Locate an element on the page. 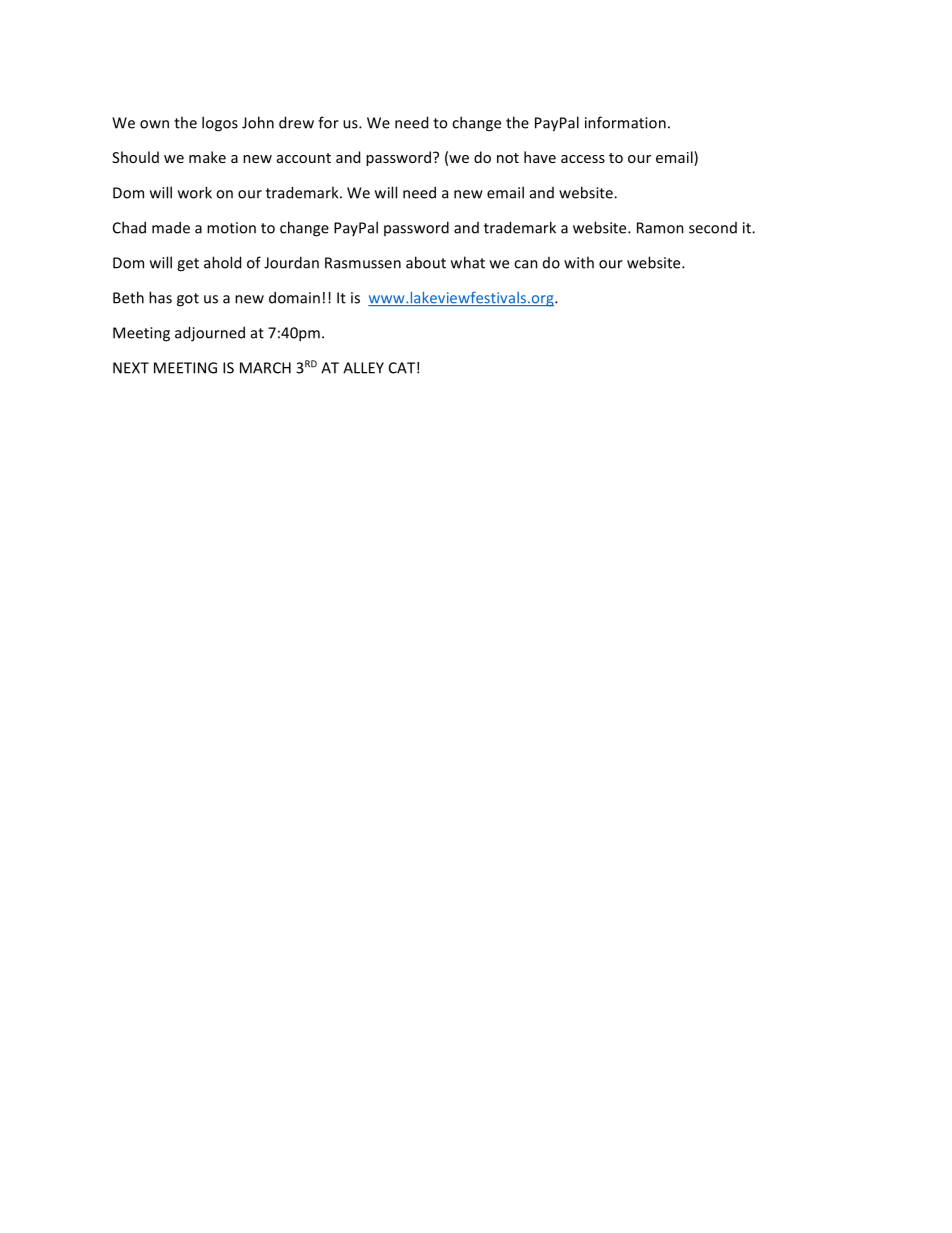 The image size is (952, 1233). not is located at coordinates (508, 158).
